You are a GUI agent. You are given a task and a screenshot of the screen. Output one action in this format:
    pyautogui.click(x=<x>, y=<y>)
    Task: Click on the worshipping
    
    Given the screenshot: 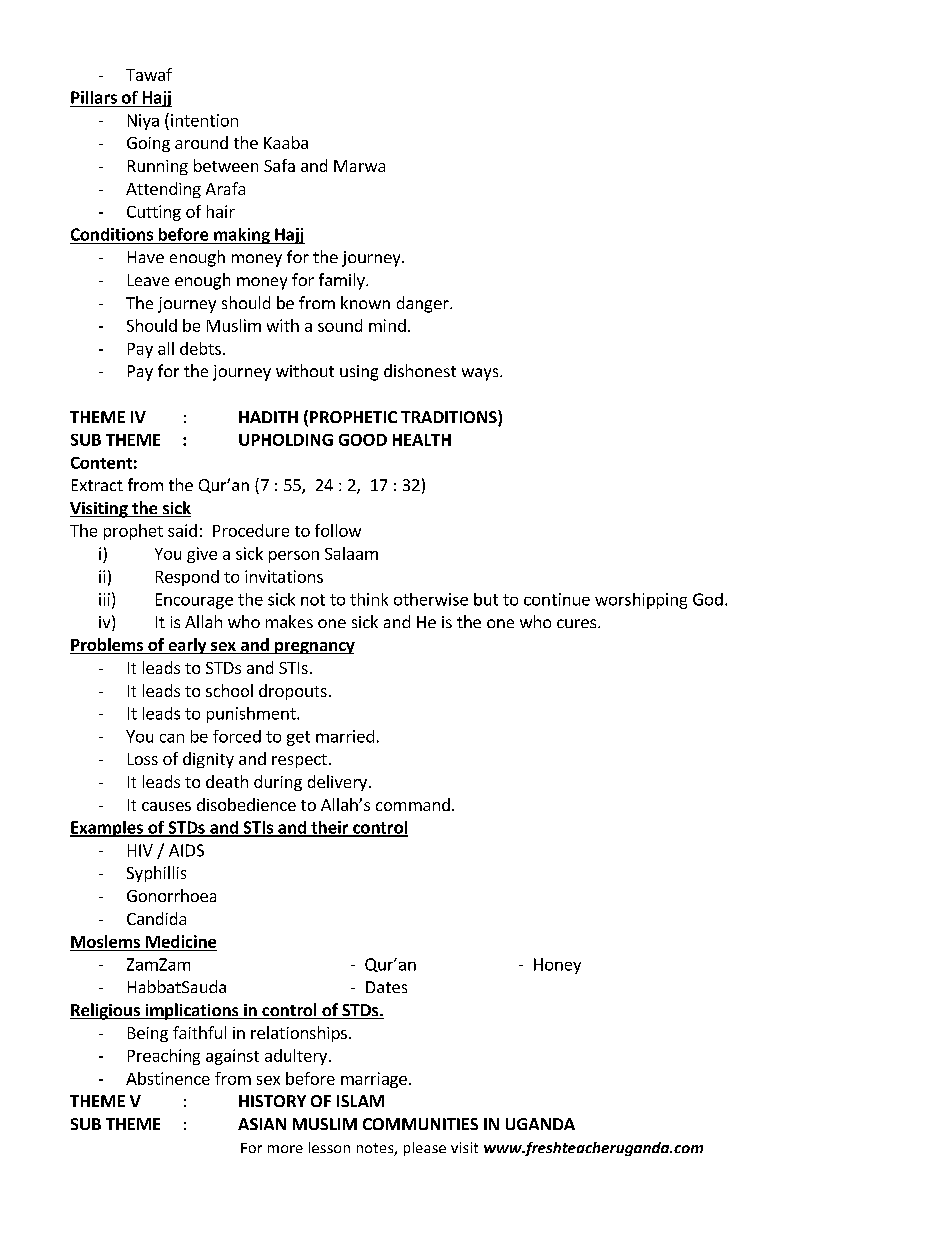 What is the action you would take?
    pyautogui.click(x=641, y=601)
